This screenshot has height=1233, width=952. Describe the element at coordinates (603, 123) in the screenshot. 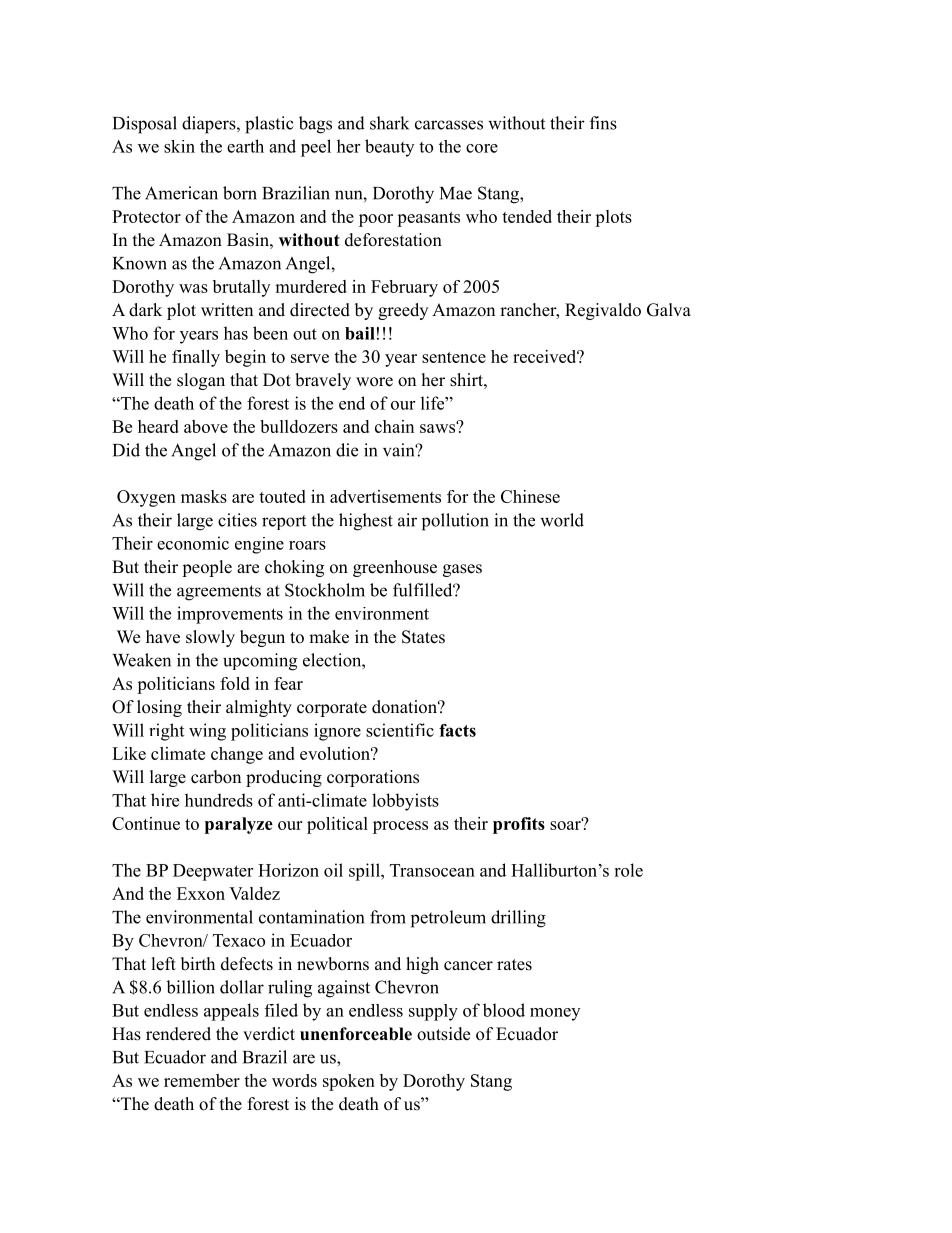

I see `fins` at that location.
